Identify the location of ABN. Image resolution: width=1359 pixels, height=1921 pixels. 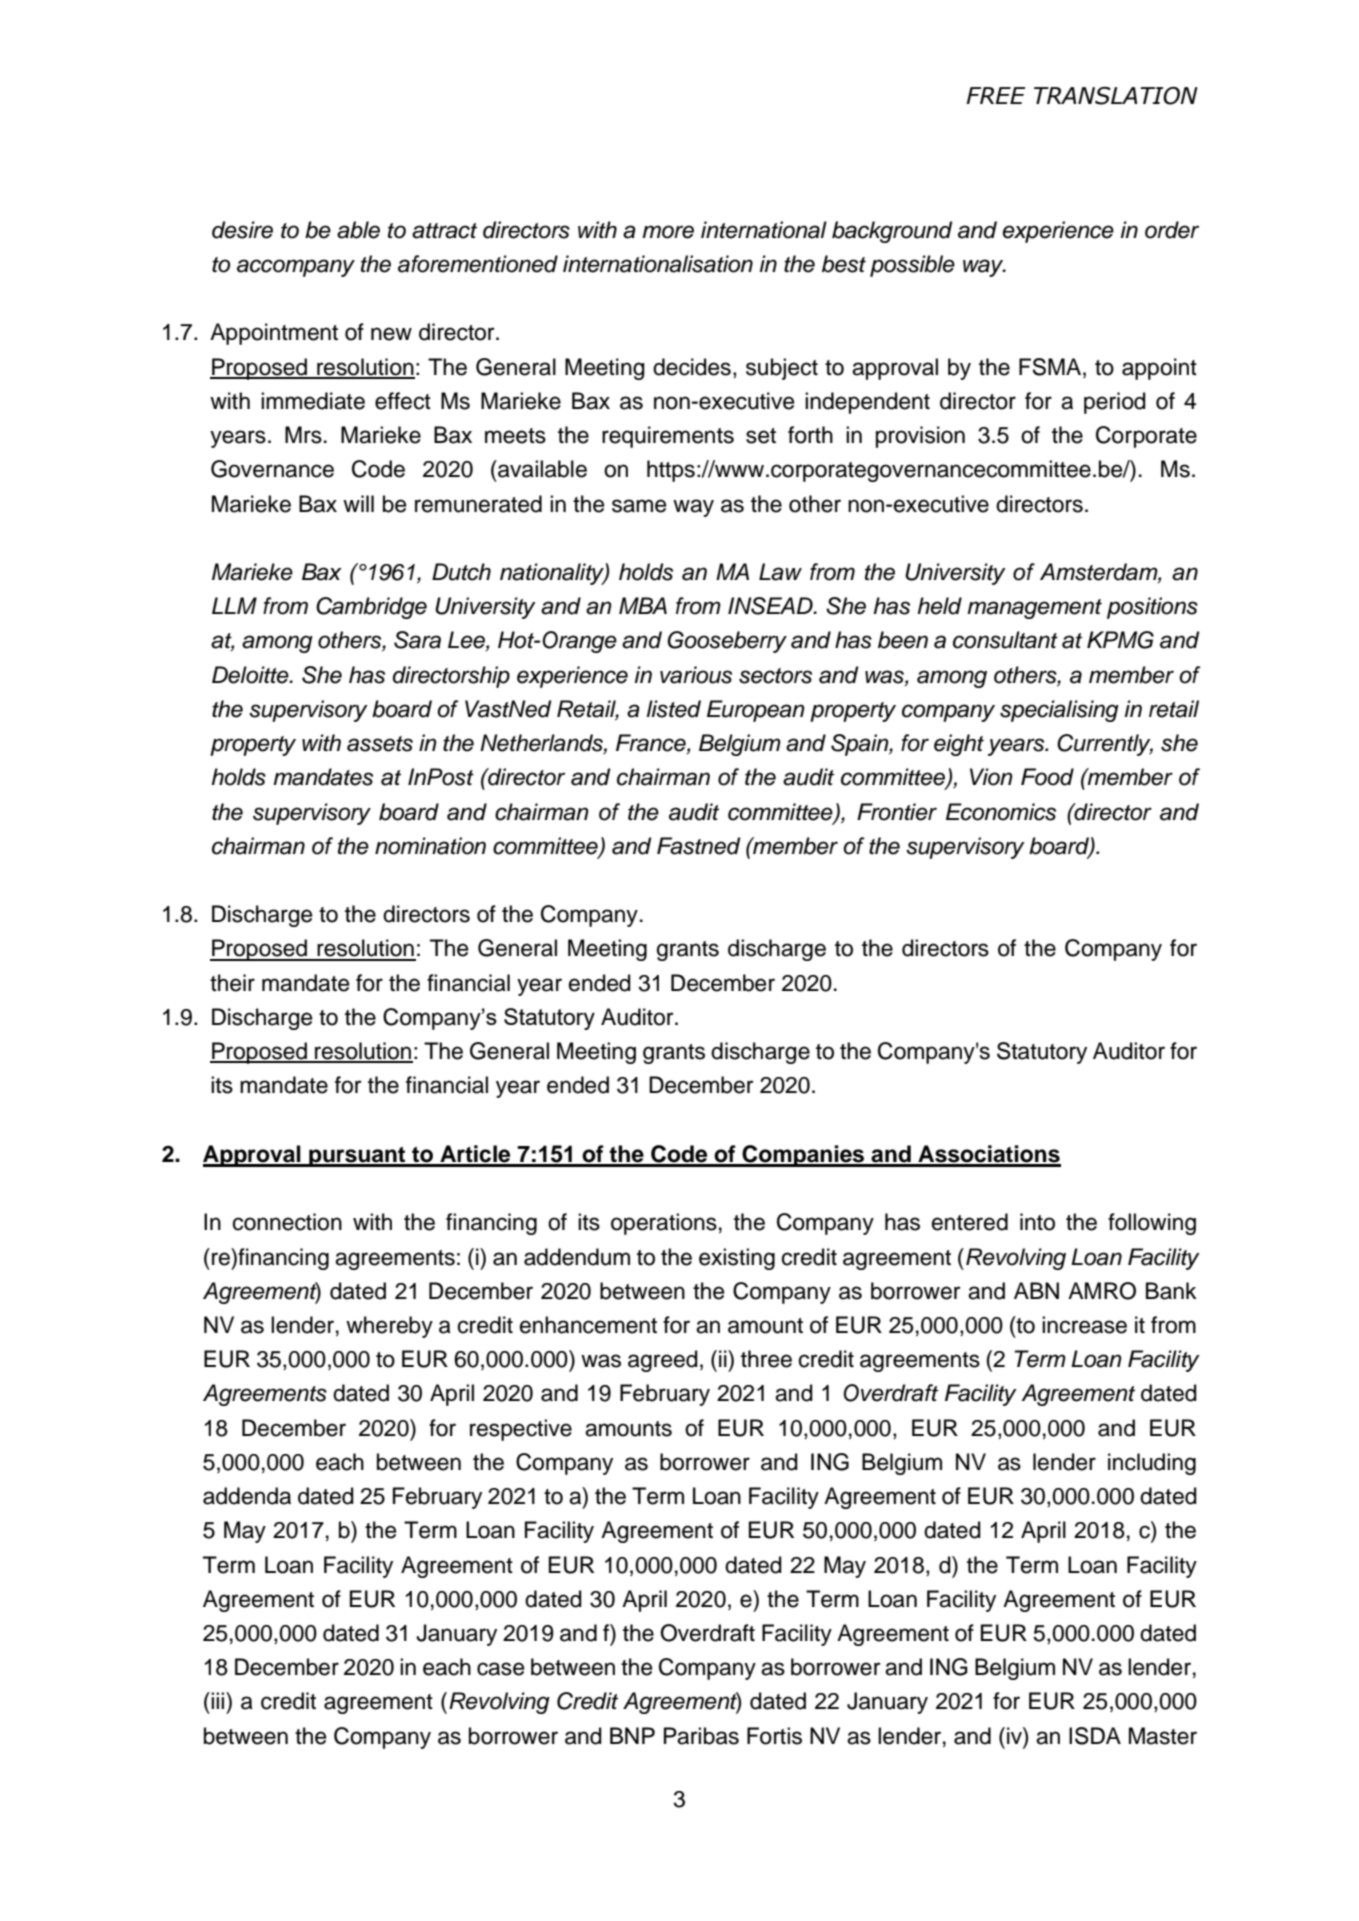
(1036, 1290).
